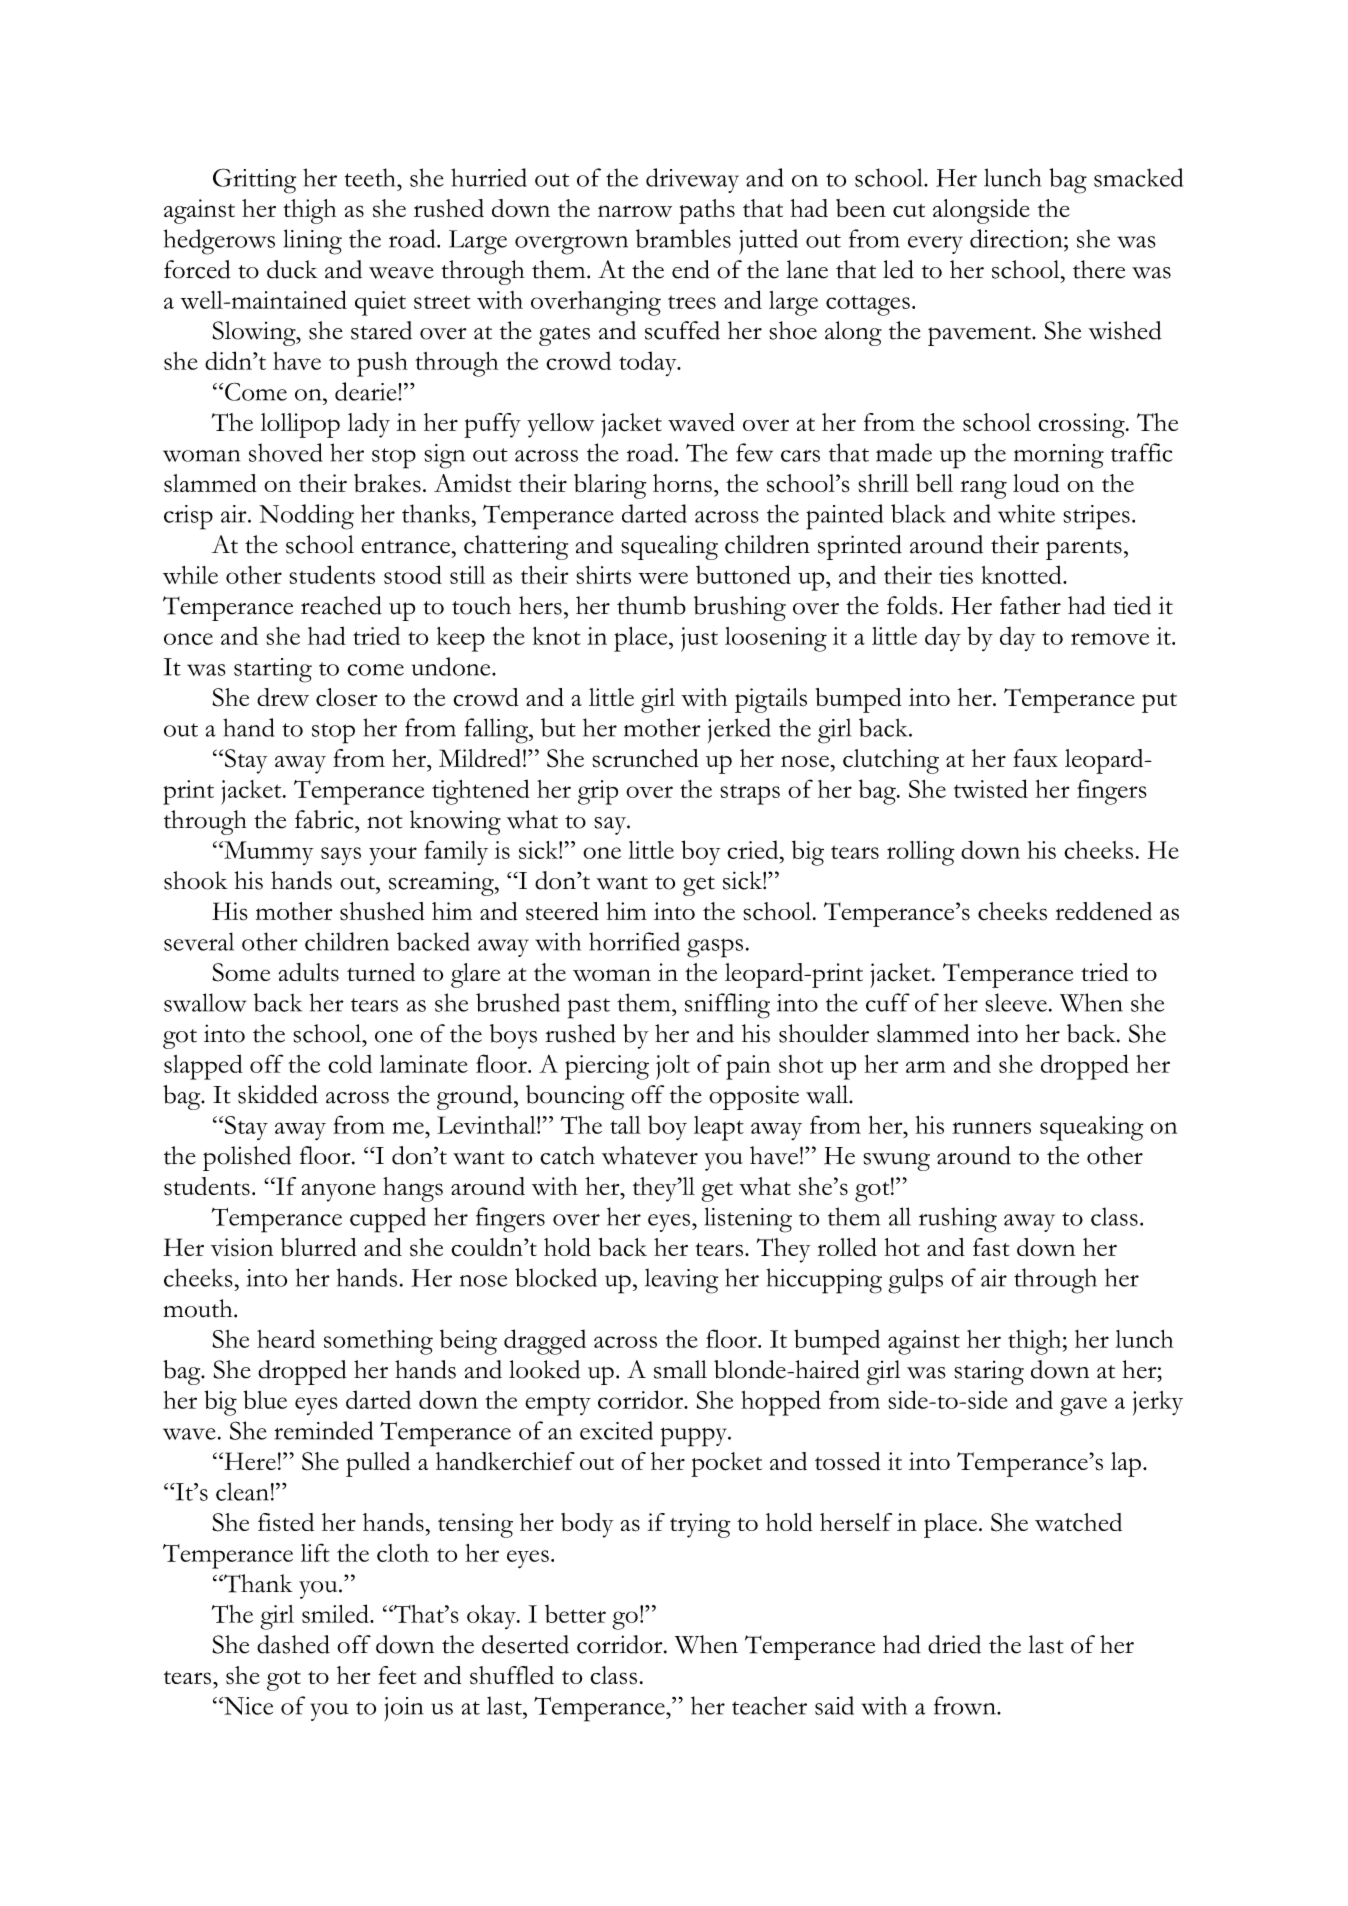  Describe the element at coordinates (293, 1644) in the page. I see `dashed` at that location.
